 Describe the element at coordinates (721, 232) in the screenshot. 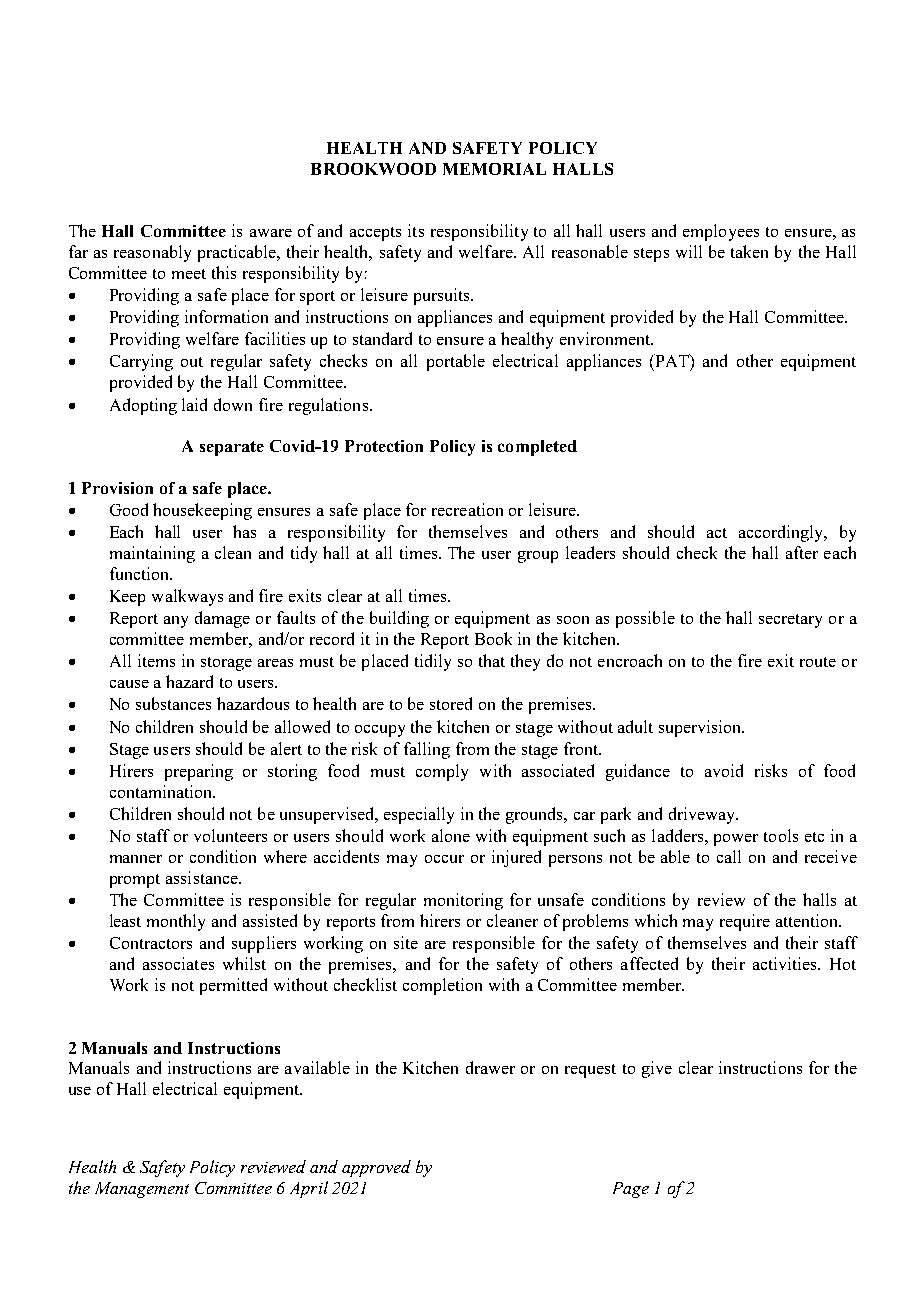

I see `employees` at that location.
